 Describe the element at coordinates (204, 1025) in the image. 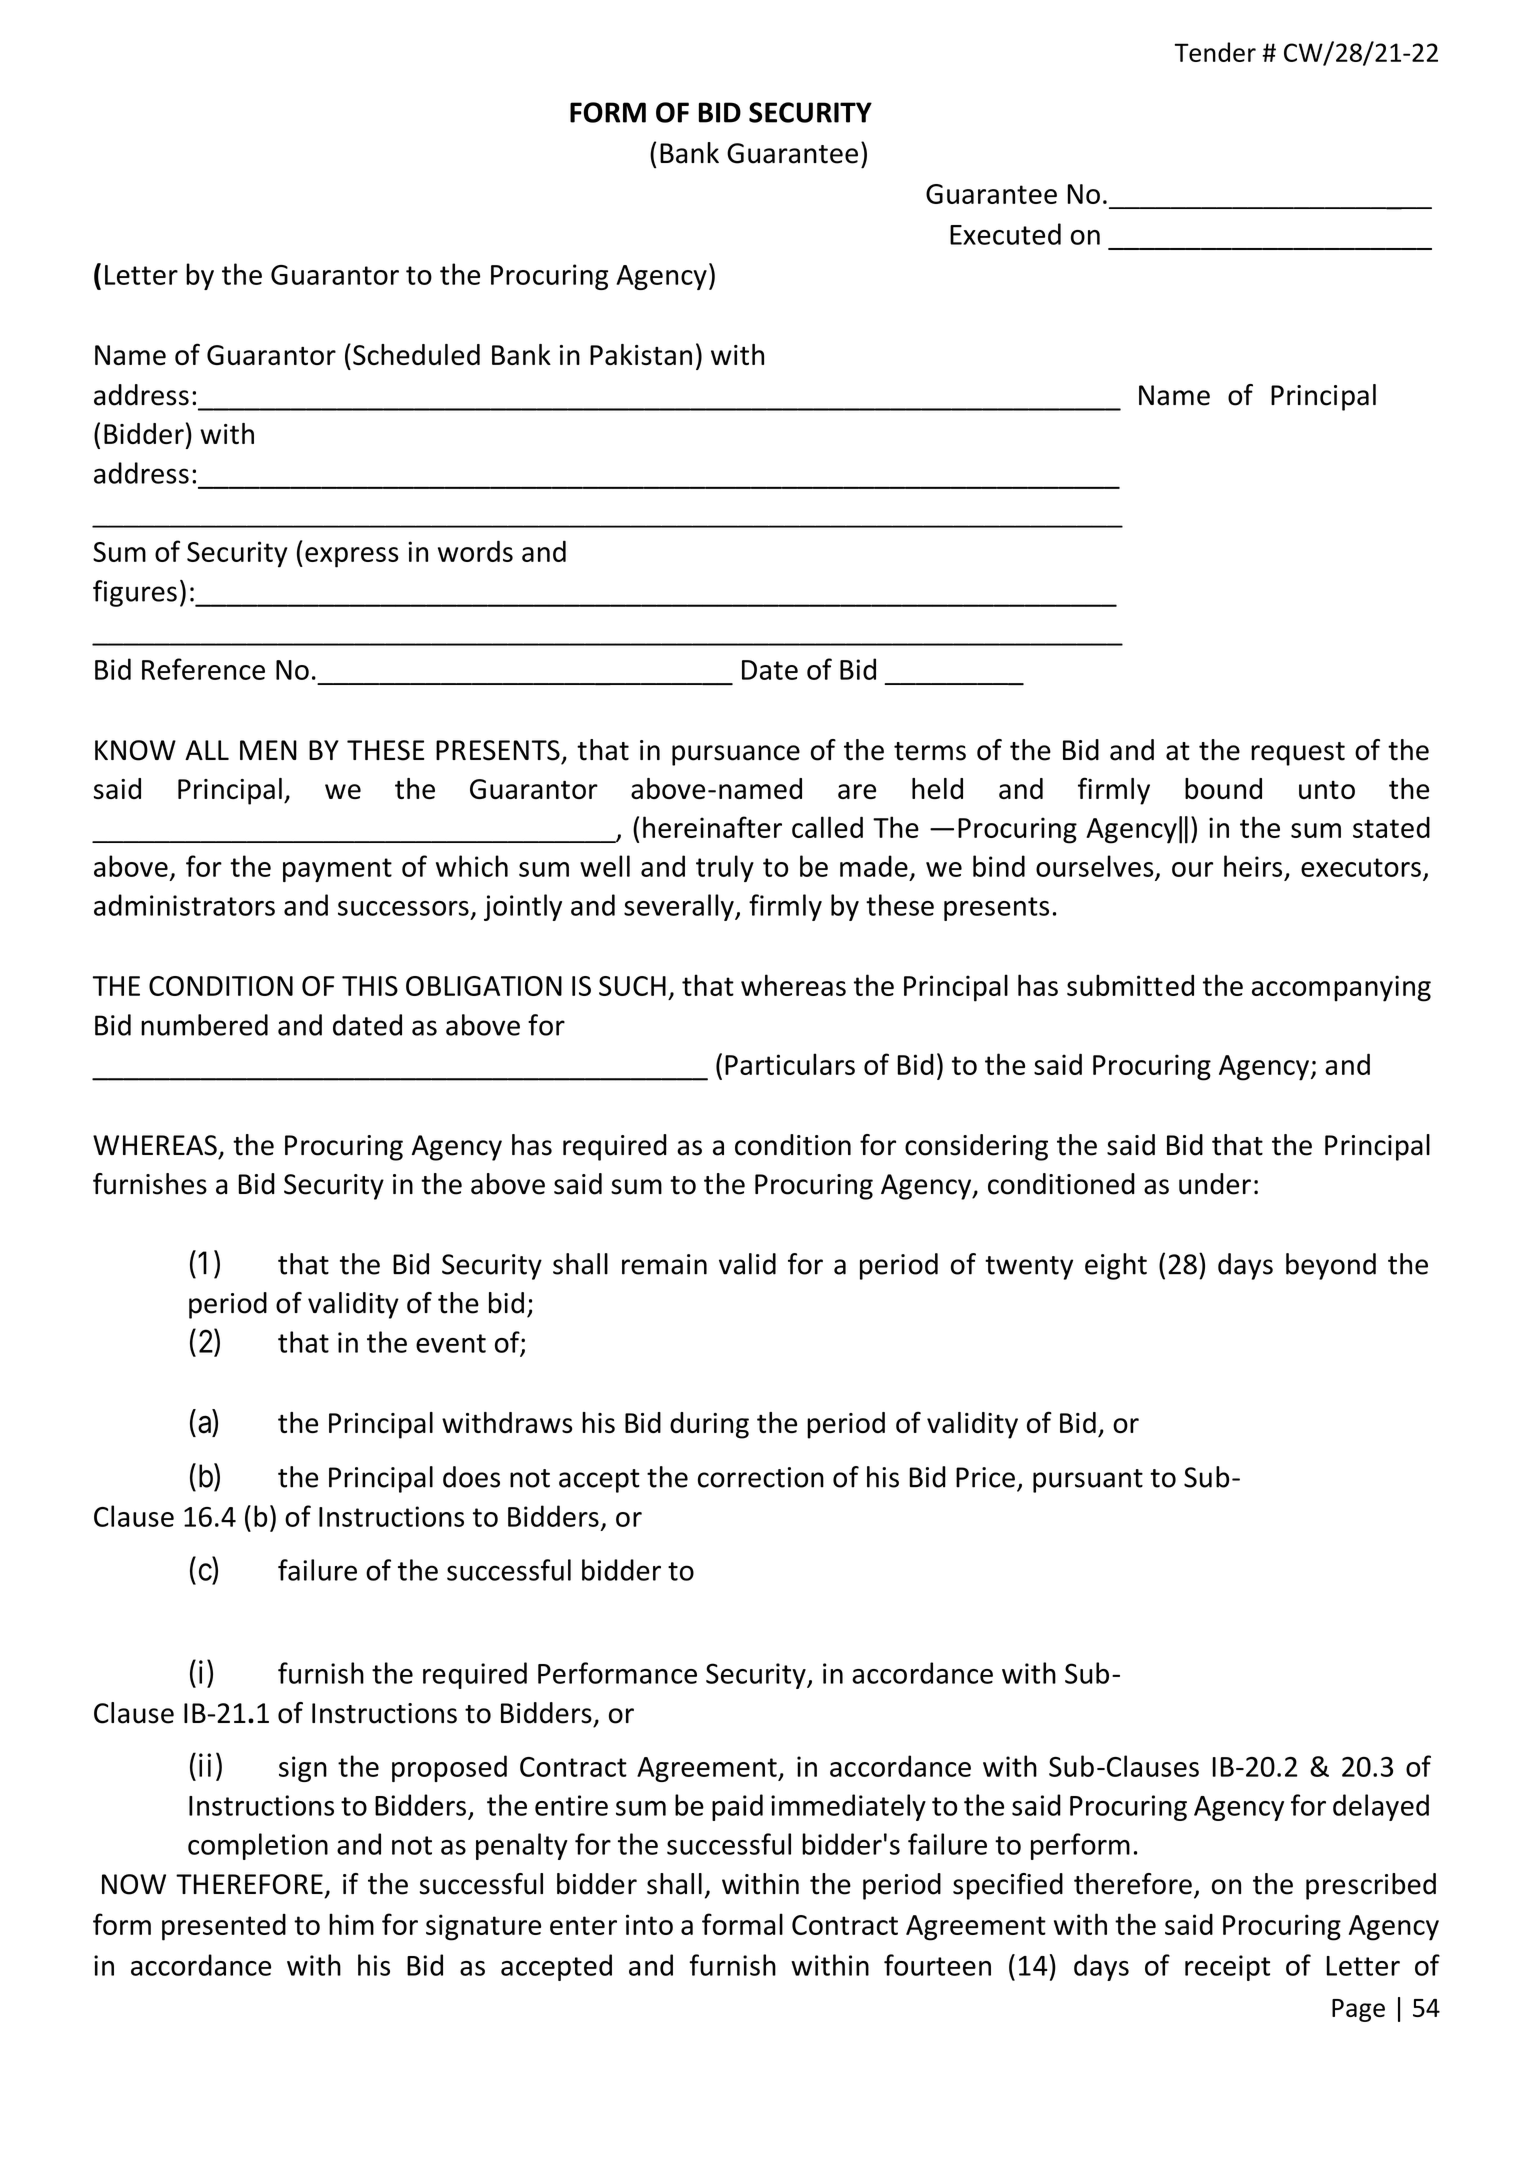

I see `numbered` at that location.
